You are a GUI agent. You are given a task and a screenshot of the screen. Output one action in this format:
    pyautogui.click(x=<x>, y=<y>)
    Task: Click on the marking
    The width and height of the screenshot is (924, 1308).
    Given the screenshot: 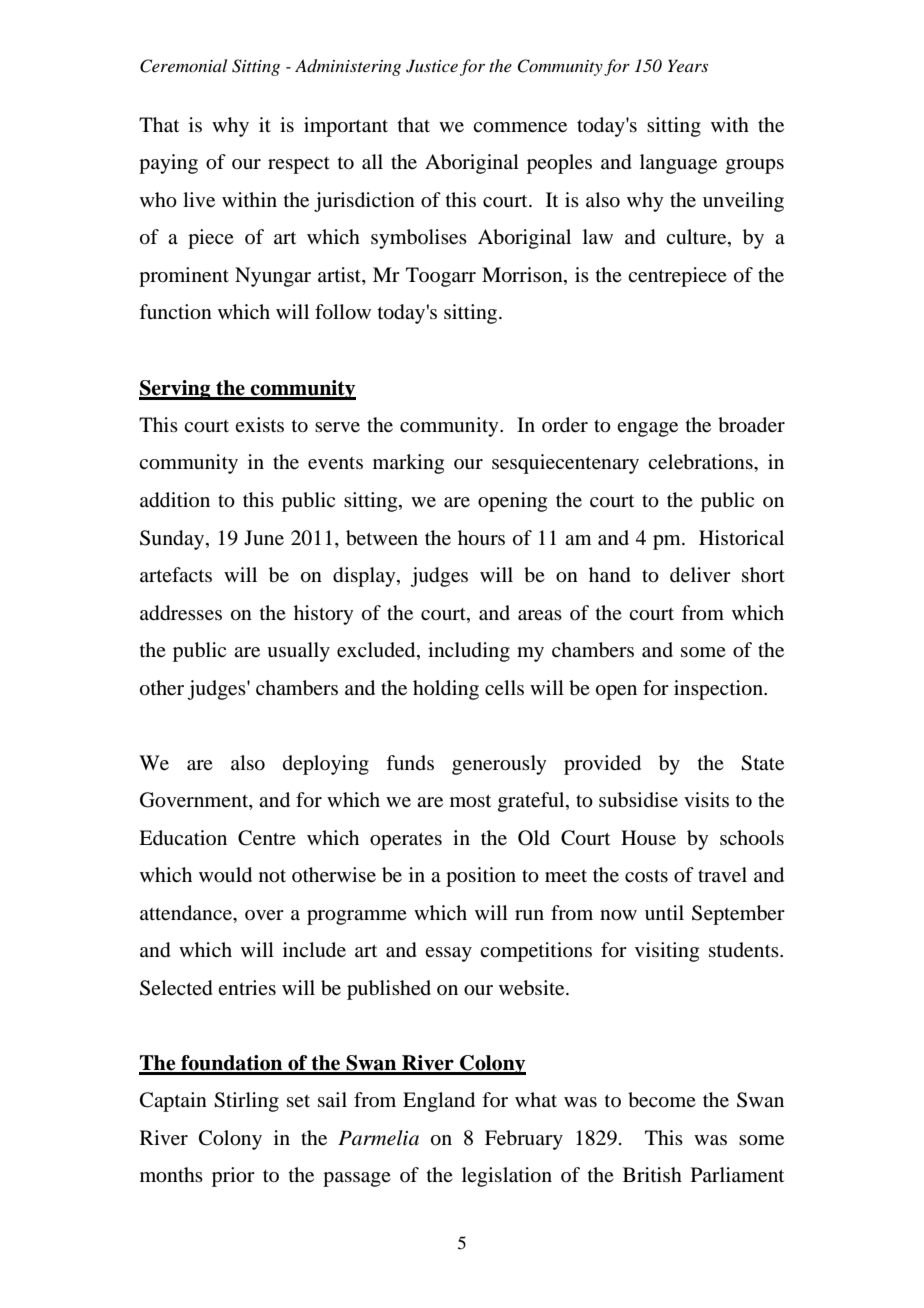 What is the action you would take?
    pyautogui.click(x=408, y=464)
